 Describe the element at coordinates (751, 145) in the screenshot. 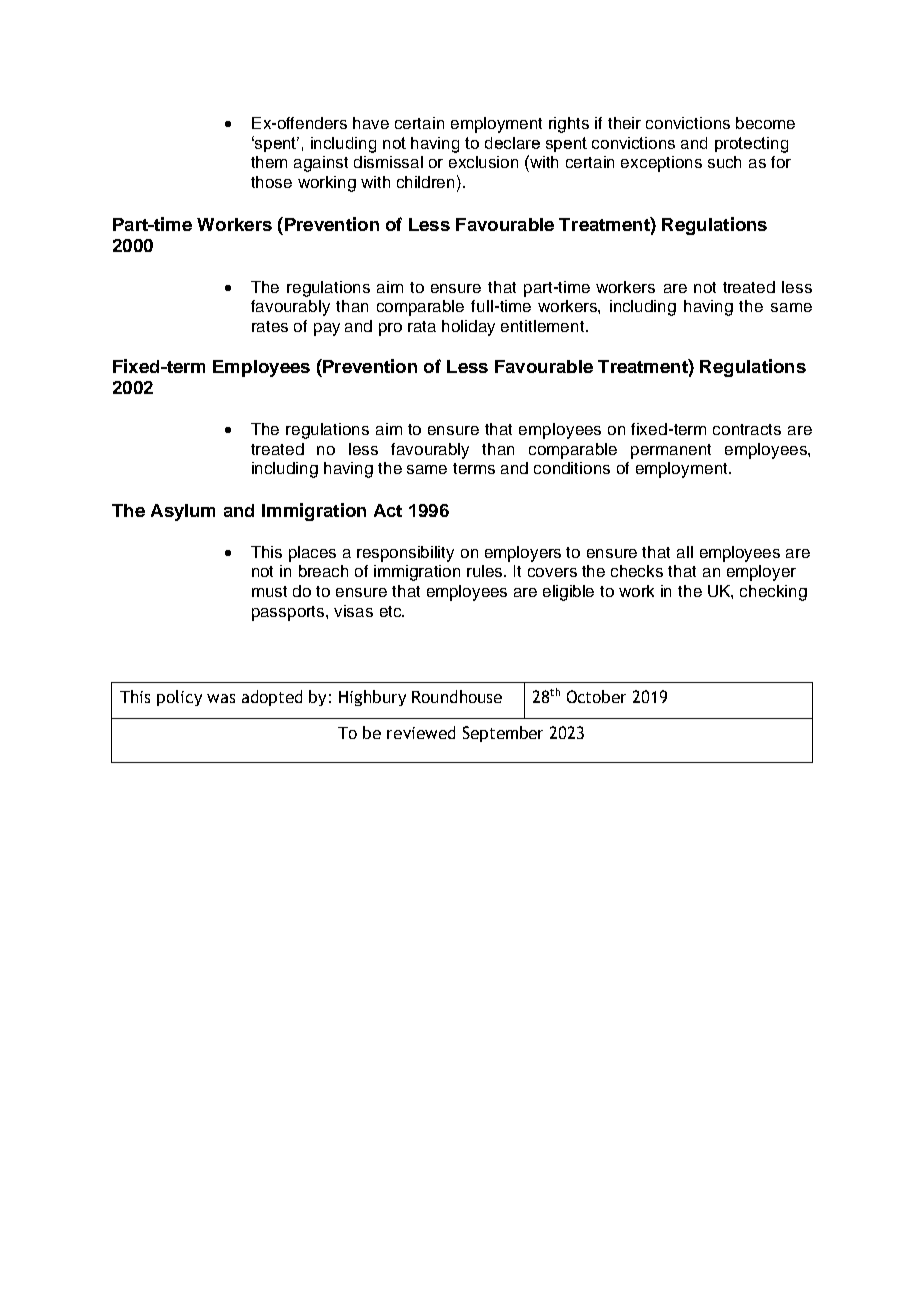

I see `protecting` at that location.
